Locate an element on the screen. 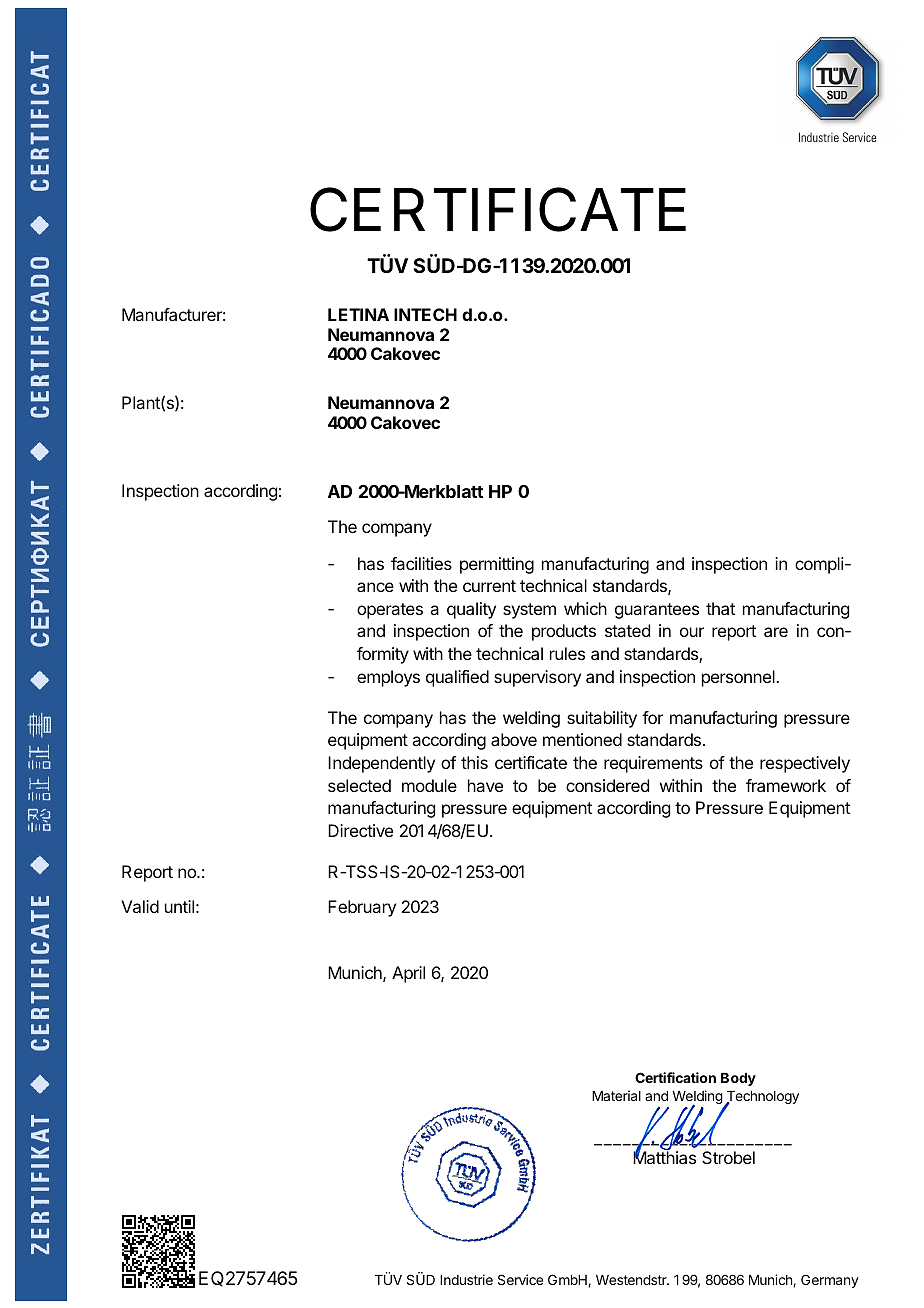 Image resolution: width=924 pixels, height=1308 pixels. Matthias is located at coordinates (664, 1157).
